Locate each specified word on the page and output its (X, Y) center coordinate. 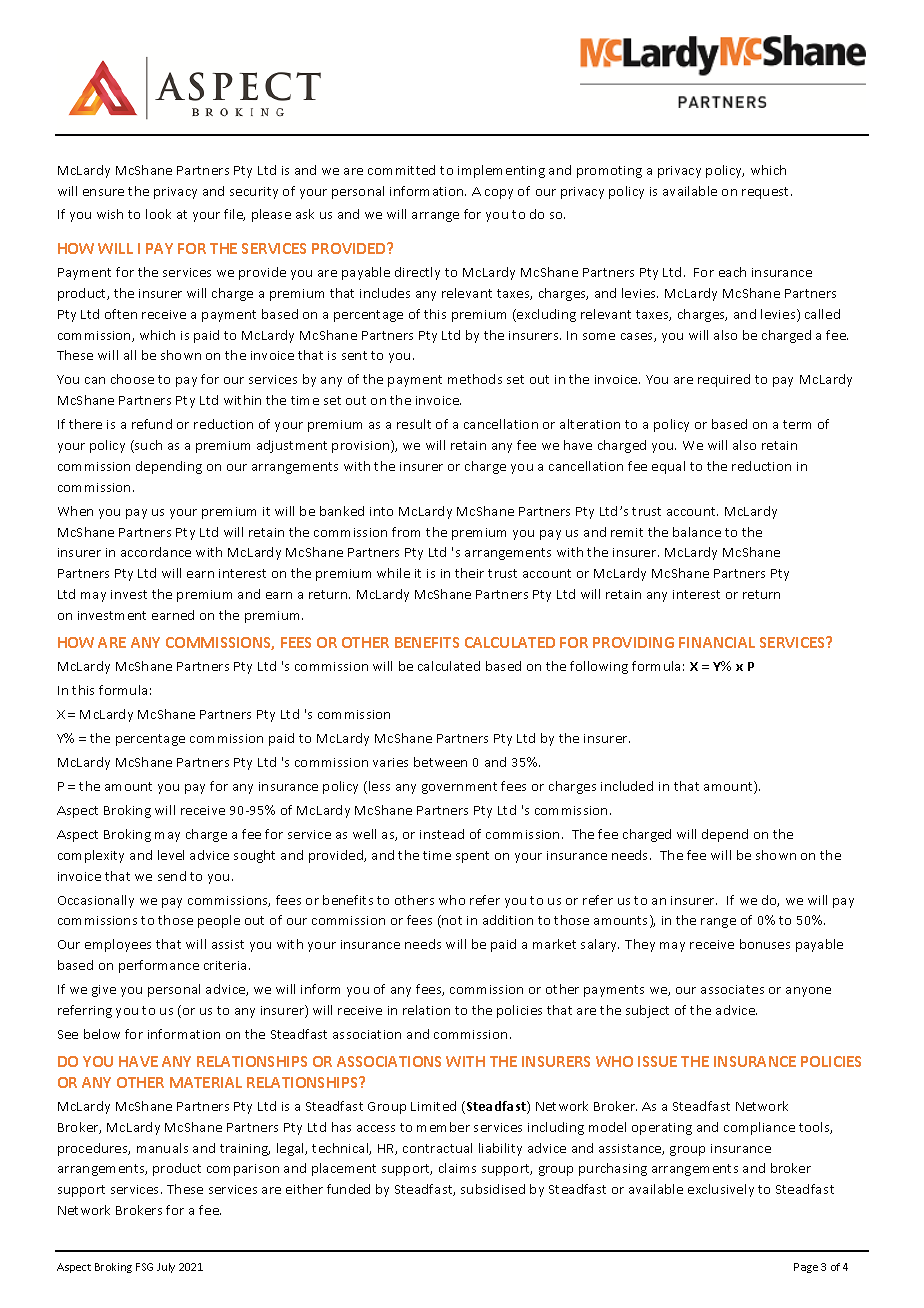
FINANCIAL (717, 642)
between (440, 762)
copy (499, 194)
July (166, 1268)
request (767, 193)
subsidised (493, 1189)
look (158, 214)
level (171, 855)
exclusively (721, 1190)
